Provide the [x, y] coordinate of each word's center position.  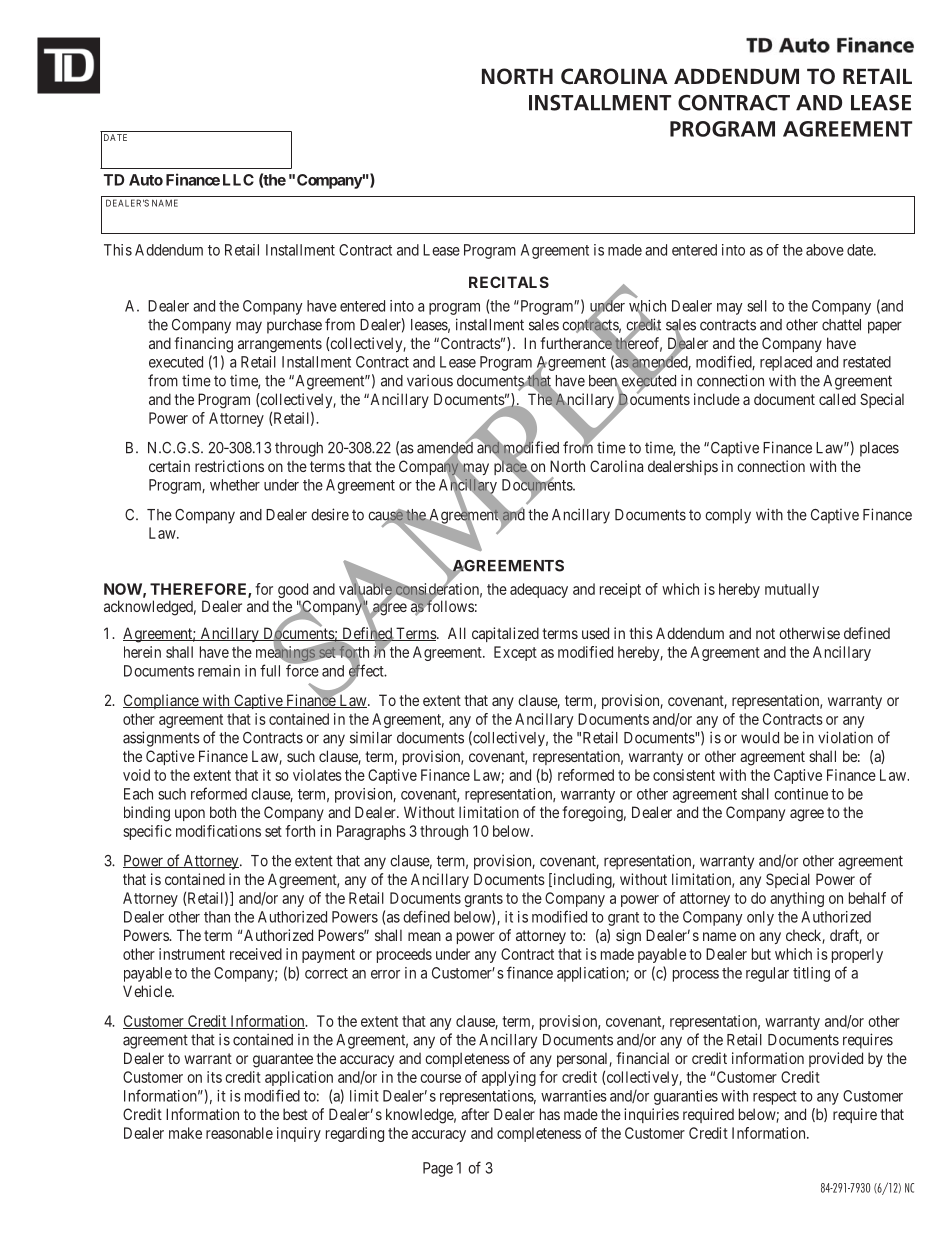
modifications [218, 831]
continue [801, 794]
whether [235, 485]
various [430, 380]
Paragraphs [371, 832]
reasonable [239, 1133]
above [825, 250]
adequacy [539, 590]
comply [728, 516]
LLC [238, 180]
